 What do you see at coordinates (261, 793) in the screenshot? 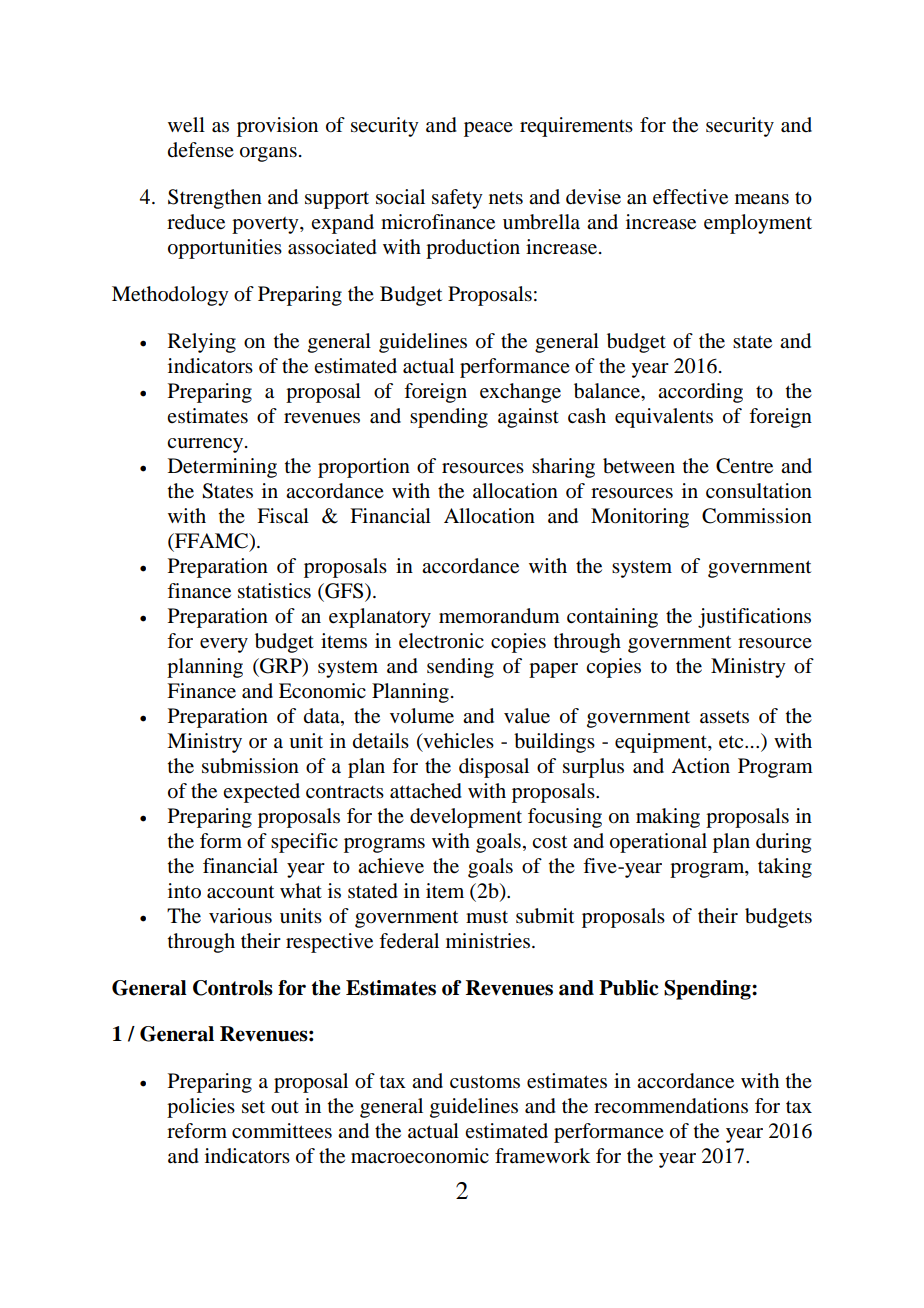
I see `expected` at bounding box center [261, 793].
